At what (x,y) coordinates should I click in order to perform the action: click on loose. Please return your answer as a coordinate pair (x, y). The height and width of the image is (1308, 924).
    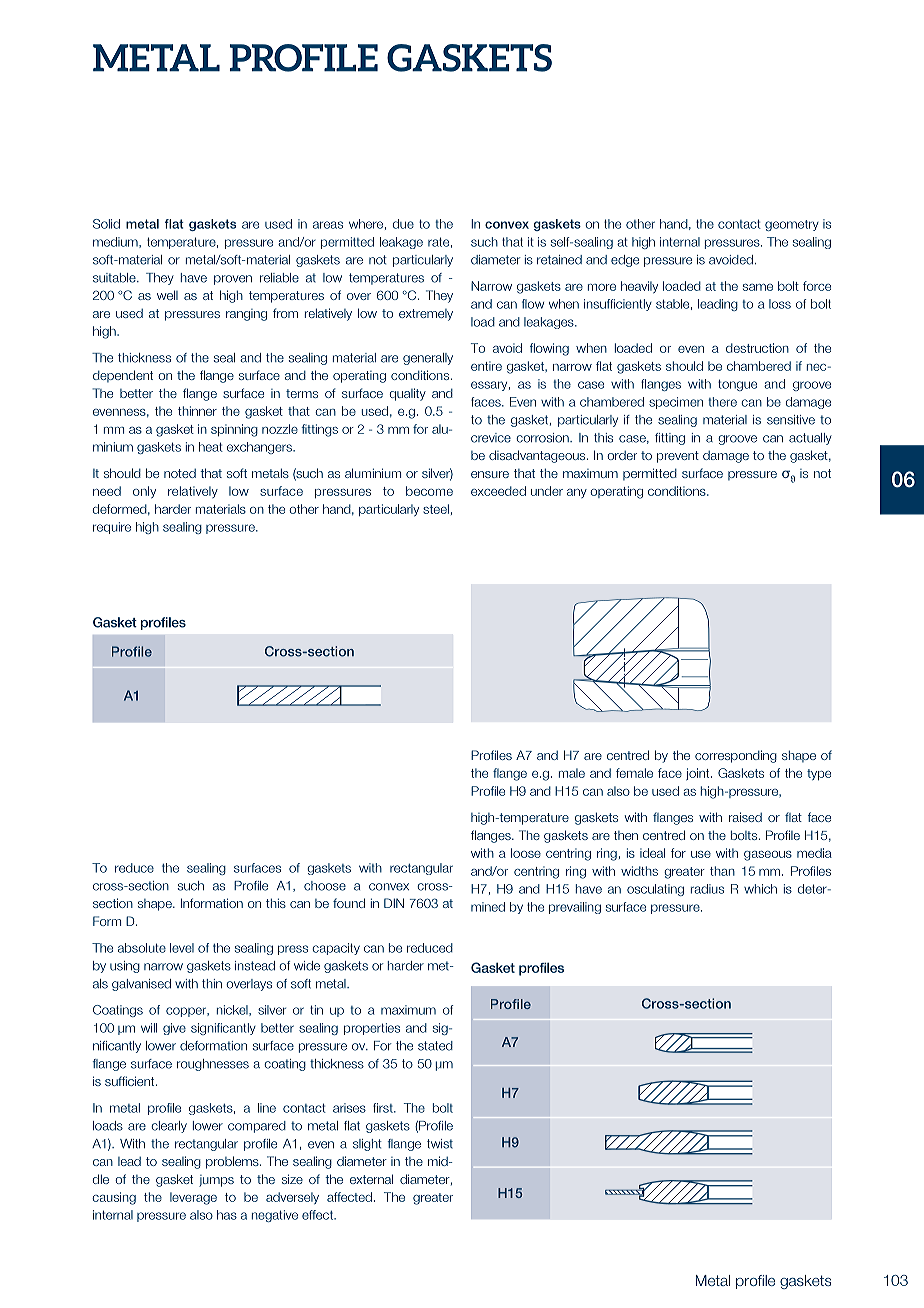
    Looking at the image, I should click on (526, 853).
